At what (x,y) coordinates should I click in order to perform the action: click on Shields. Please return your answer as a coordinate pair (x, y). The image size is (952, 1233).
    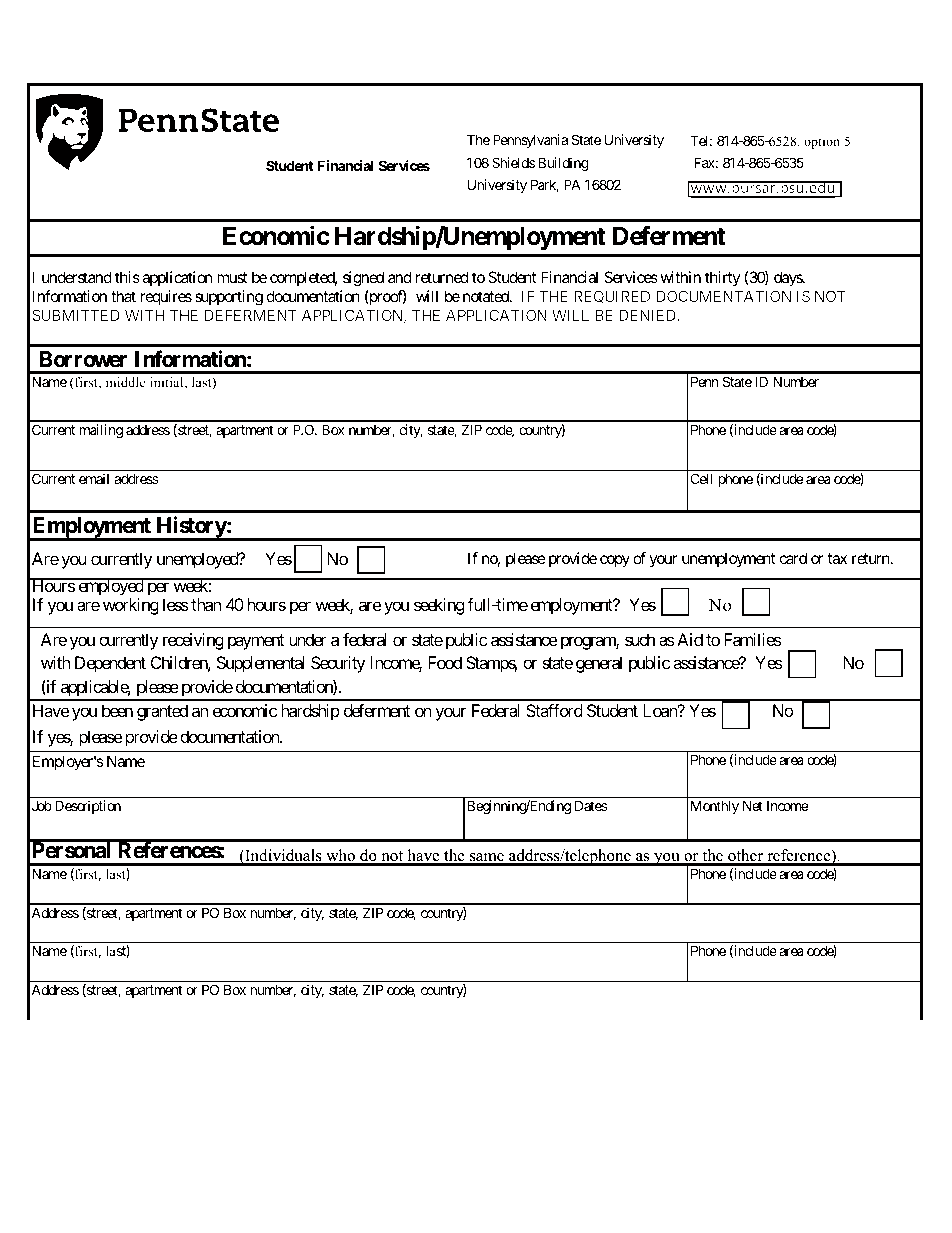
    Looking at the image, I should click on (513, 162).
